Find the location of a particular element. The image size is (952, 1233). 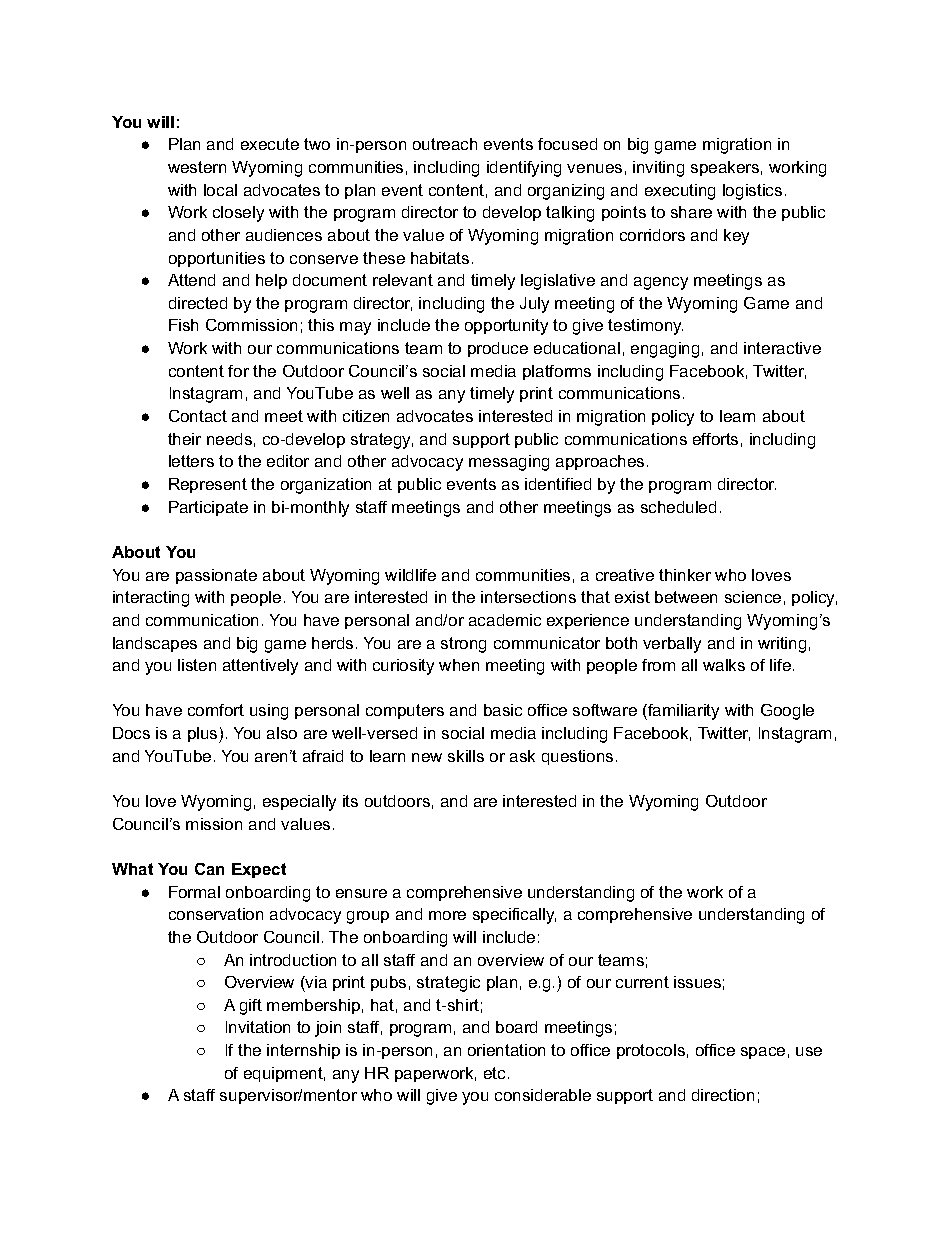

Invitation is located at coordinates (258, 1027).
